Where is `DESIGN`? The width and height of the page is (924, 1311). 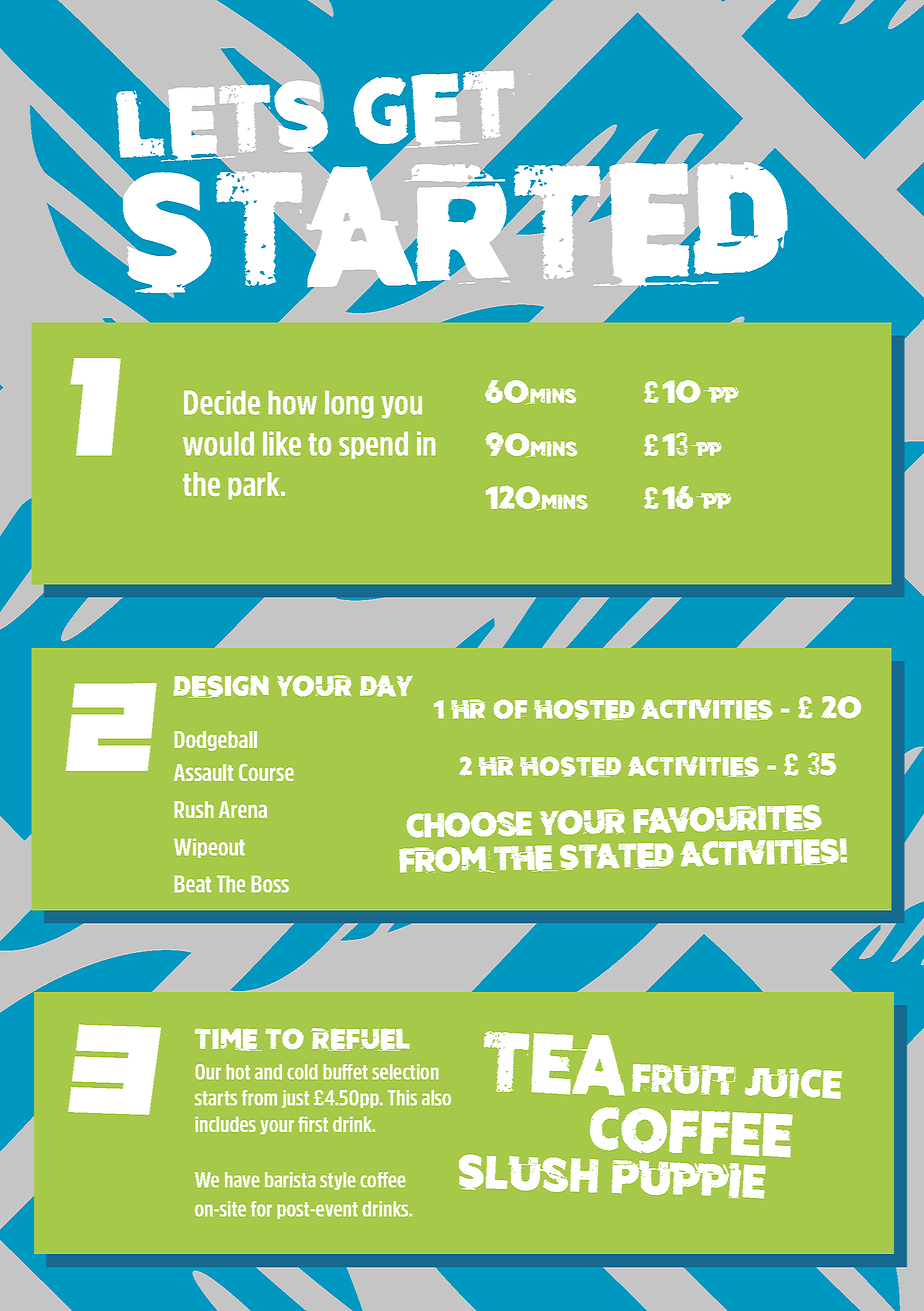 DESIGN is located at coordinates (221, 686).
